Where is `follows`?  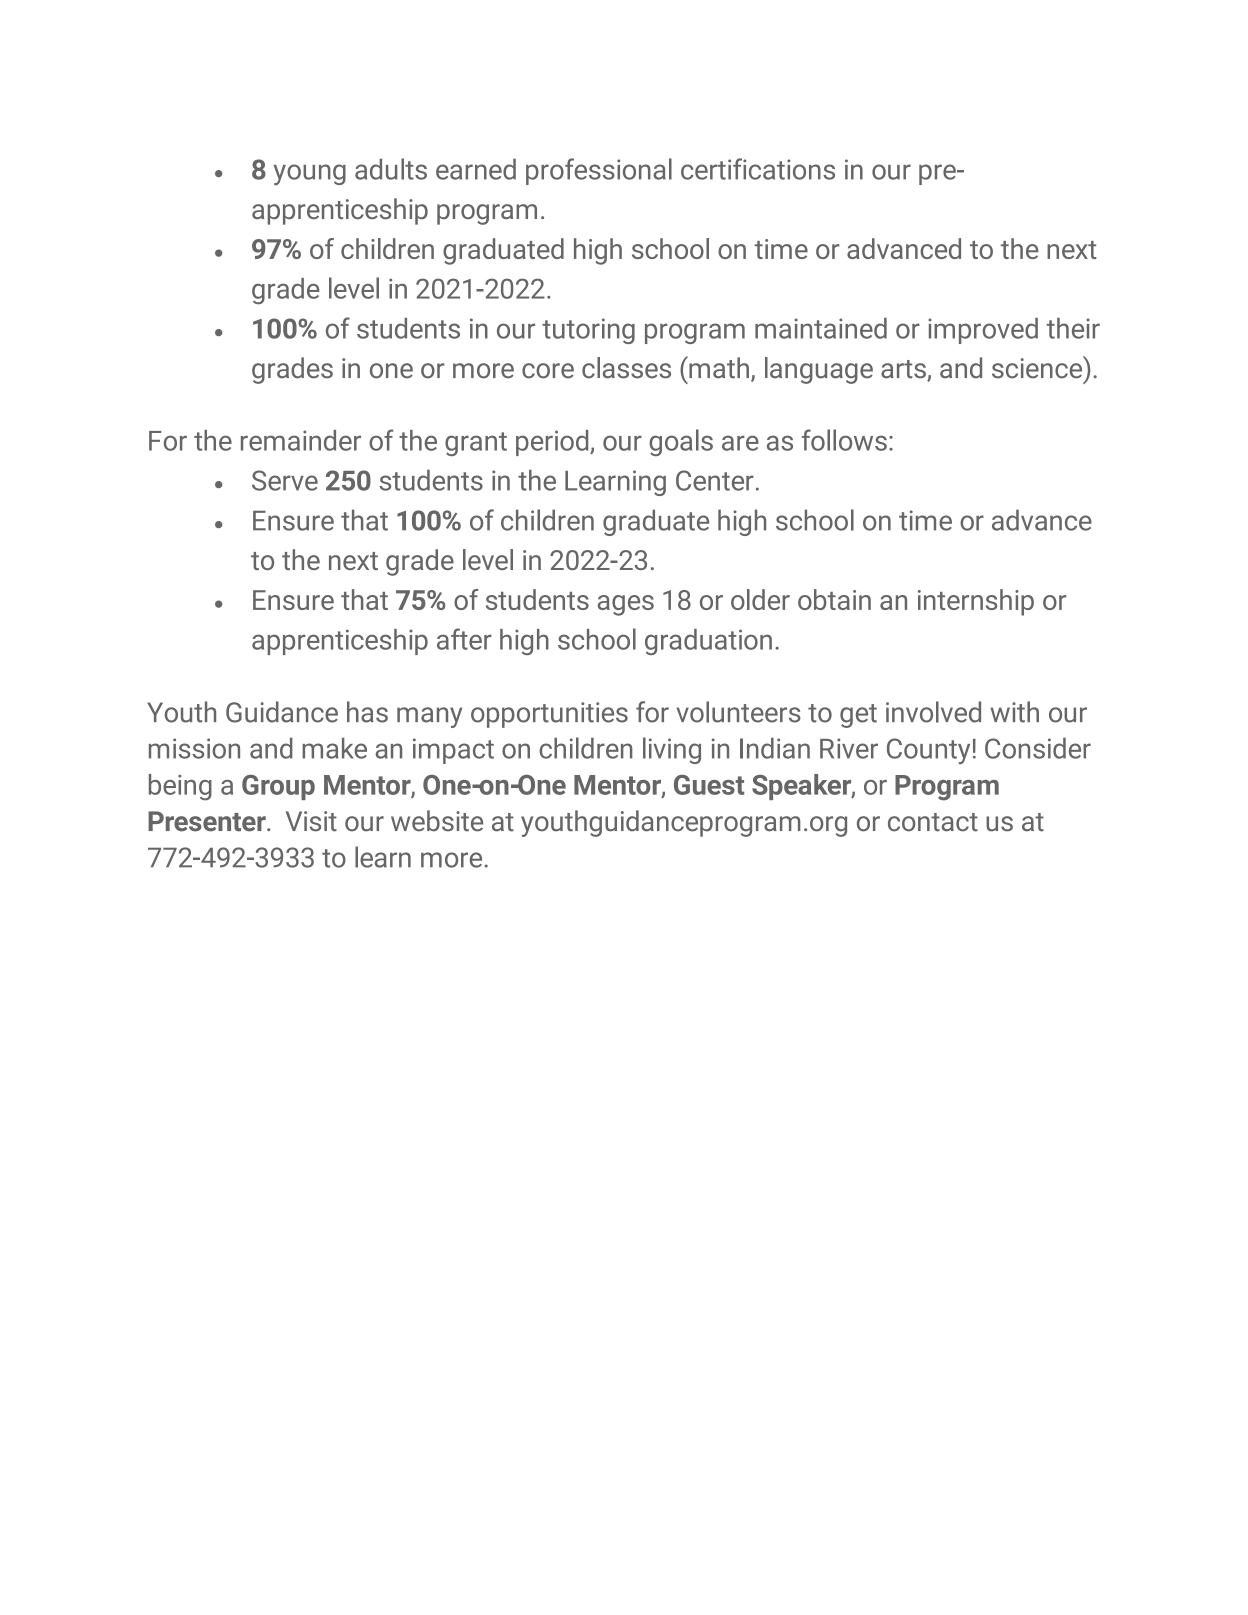
follows is located at coordinates (844, 440).
